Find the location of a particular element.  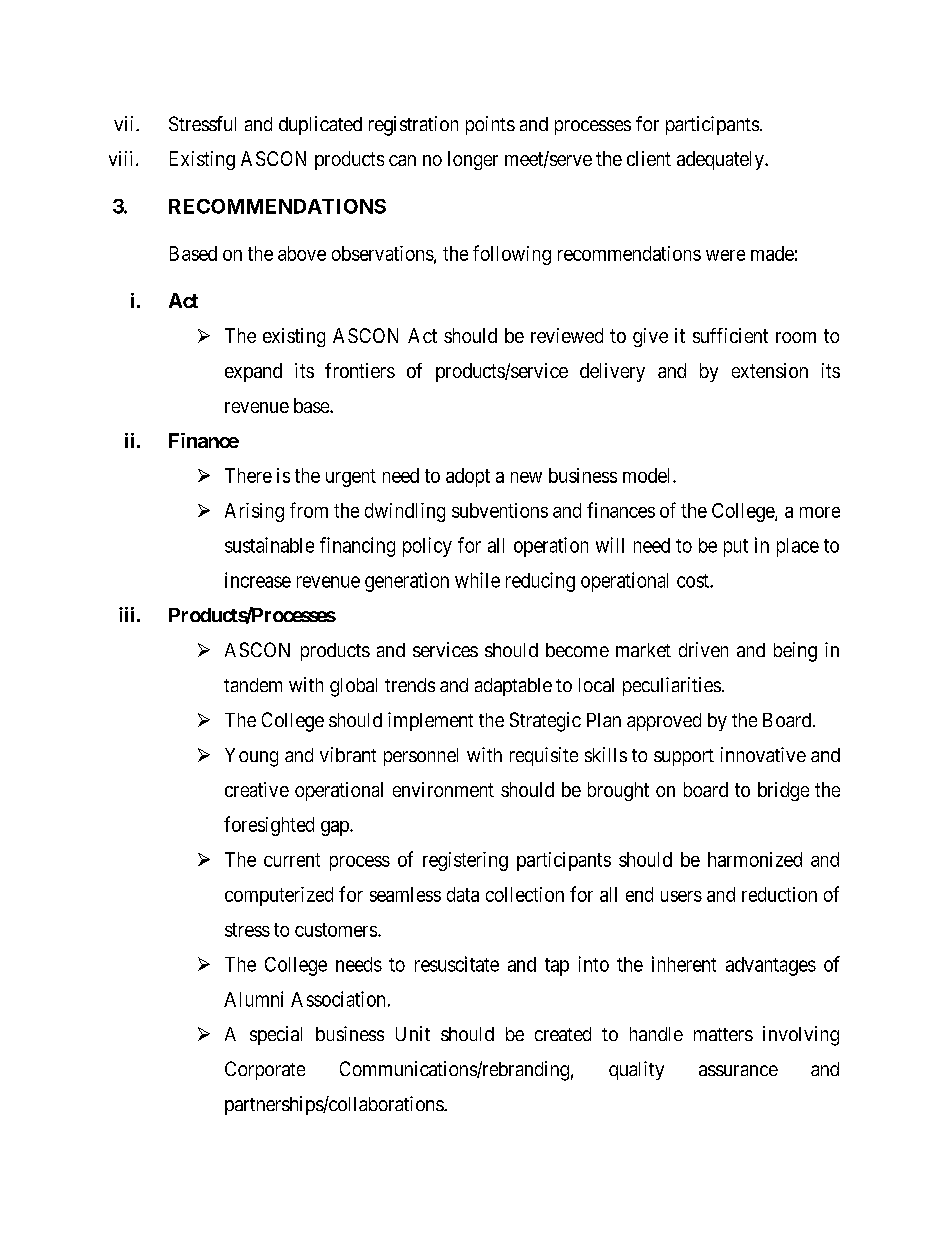

viii is located at coordinates (123, 158).
